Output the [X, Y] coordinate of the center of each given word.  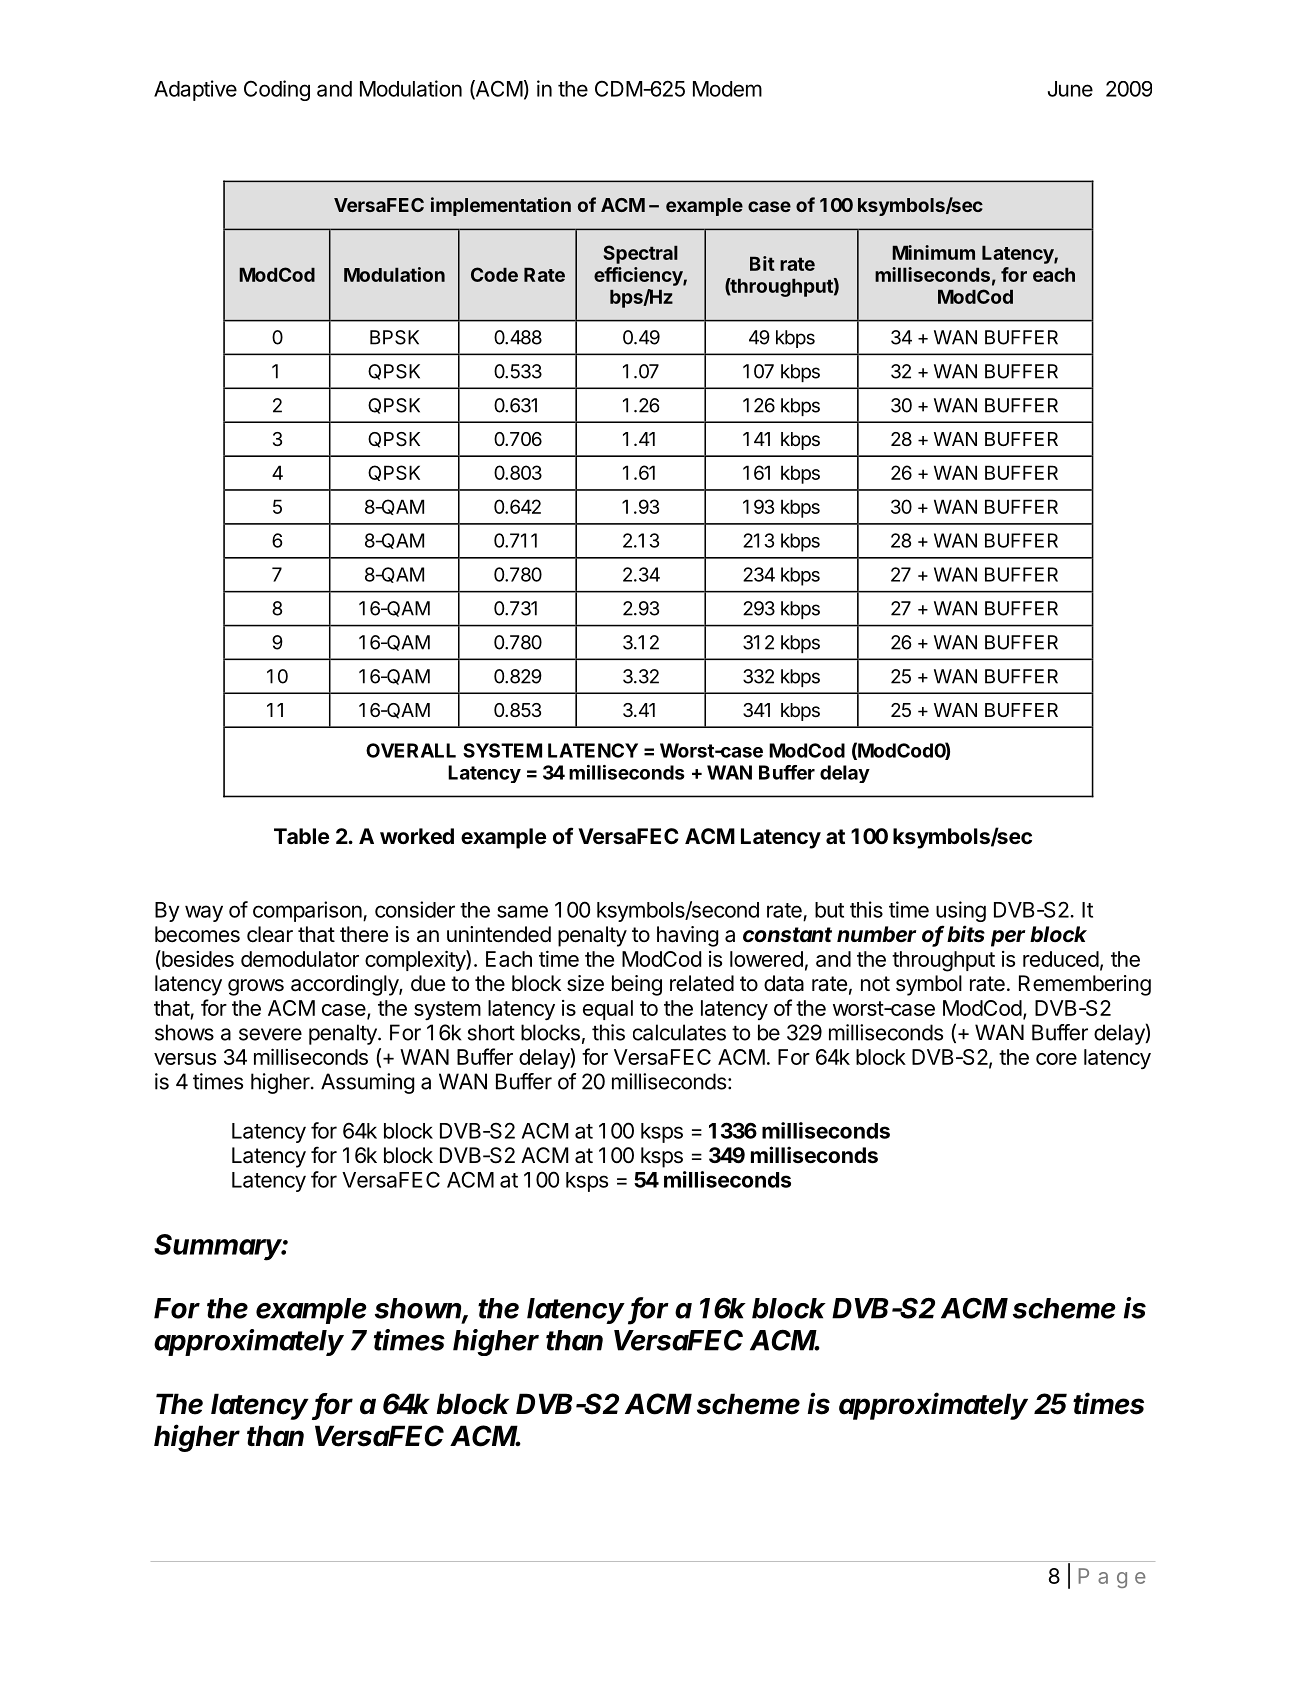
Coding [277, 90]
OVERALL [411, 750]
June [1070, 89]
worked [417, 836]
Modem [727, 89]
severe [270, 1034]
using [961, 911]
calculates [679, 1032]
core [1056, 1059]
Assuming [368, 1083]
